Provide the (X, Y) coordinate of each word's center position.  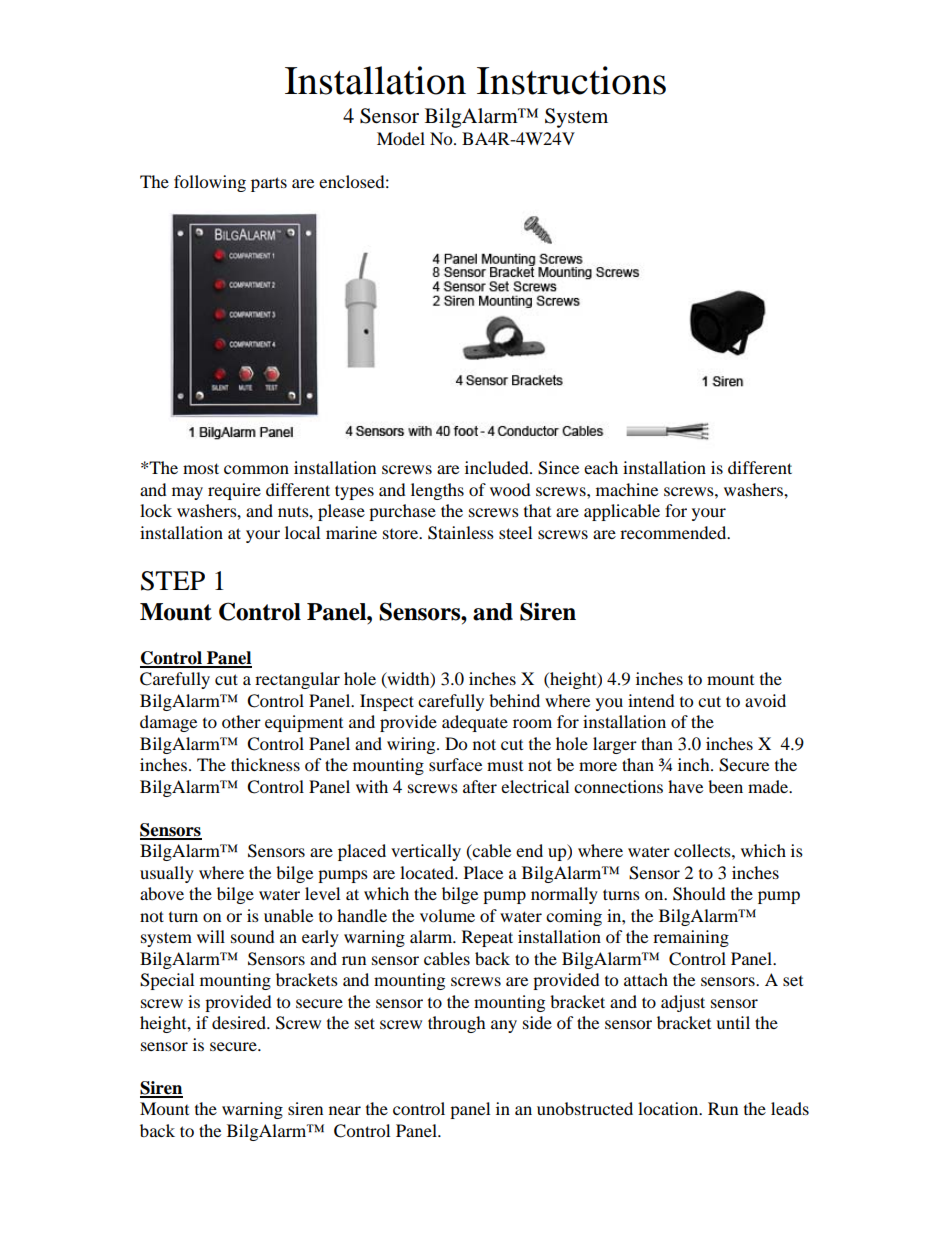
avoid (765, 700)
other (241, 721)
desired (240, 1022)
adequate (475, 723)
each (601, 467)
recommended (674, 532)
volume (447, 915)
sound (253, 936)
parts (269, 184)
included (498, 467)
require (234, 491)
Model (401, 138)
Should (699, 894)
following (210, 183)
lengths (437, 491)
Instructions (571, 80)
